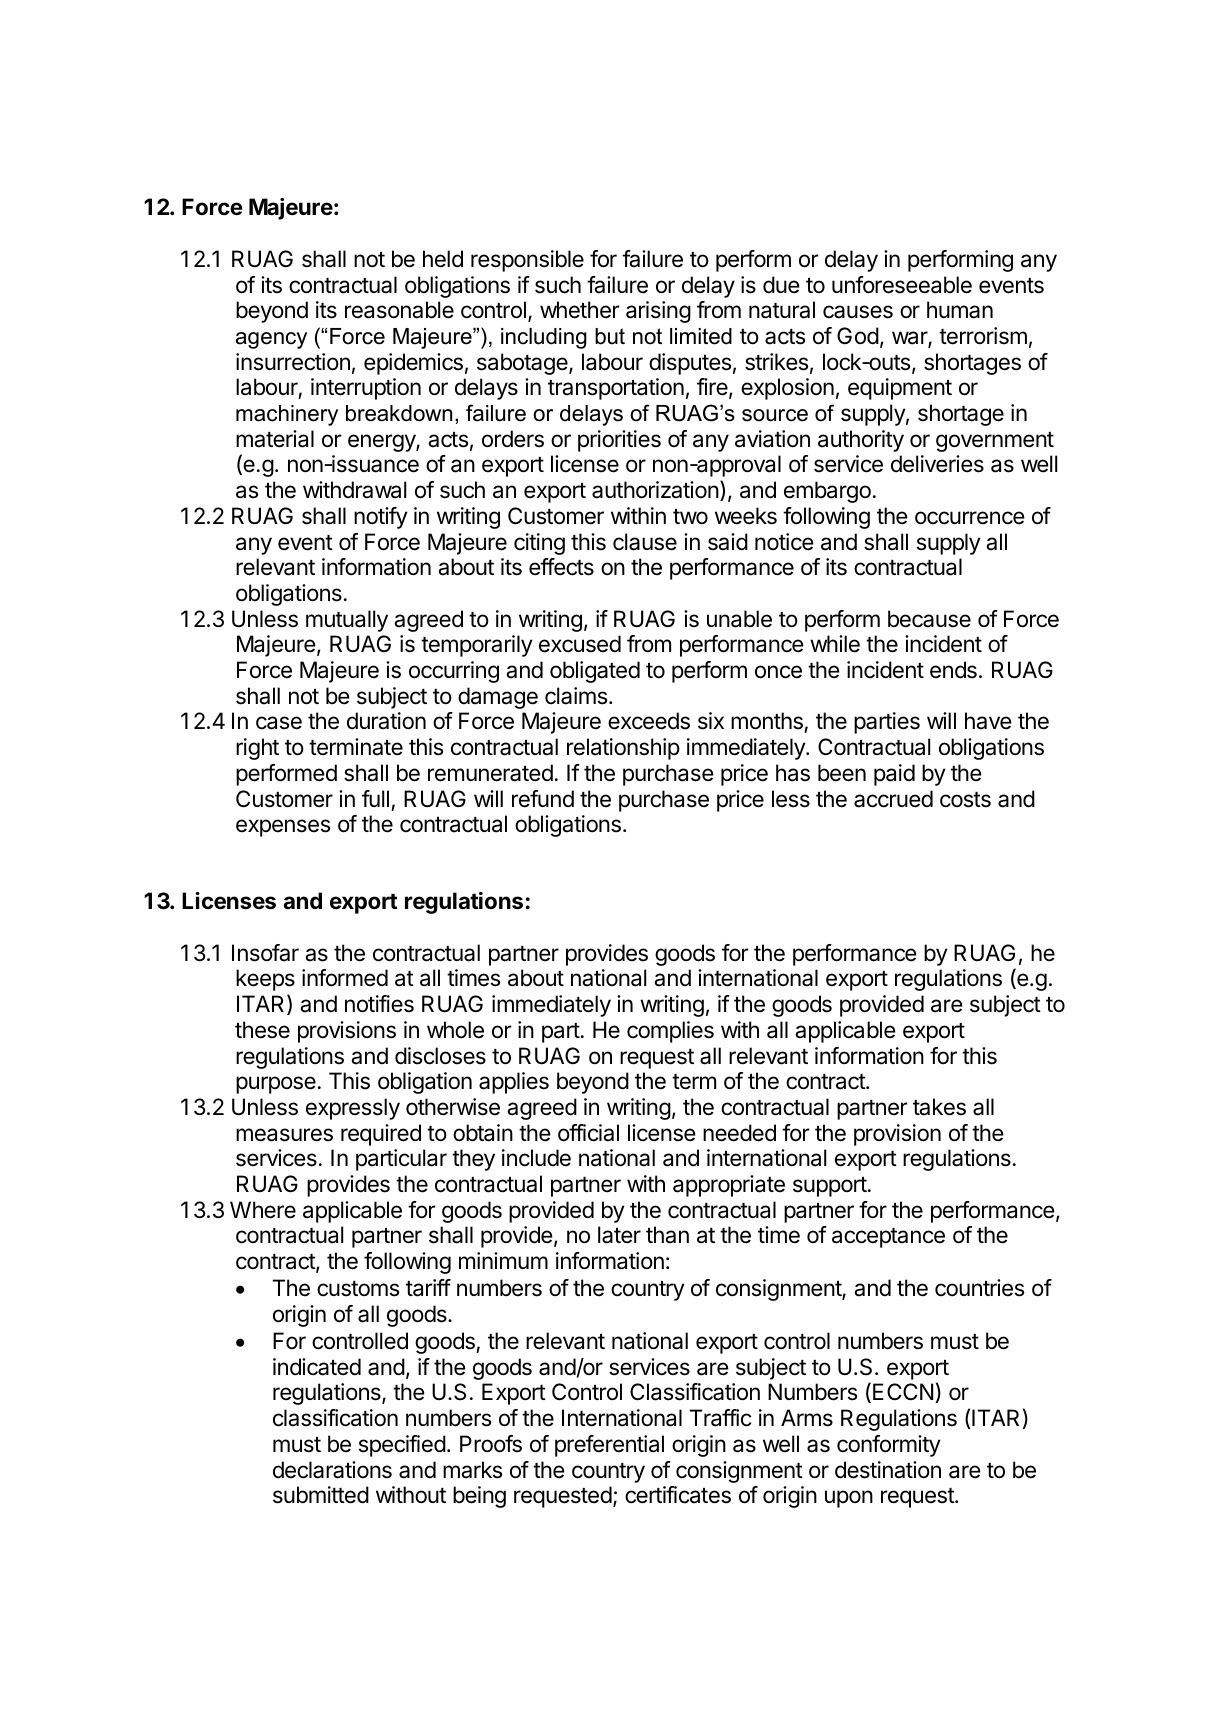 The width and height of the screenshot is (1209, 1710). What do you see at coordinates (543, 799) in the screenshot?
I see `refund` at bounding box center [543, 799].
